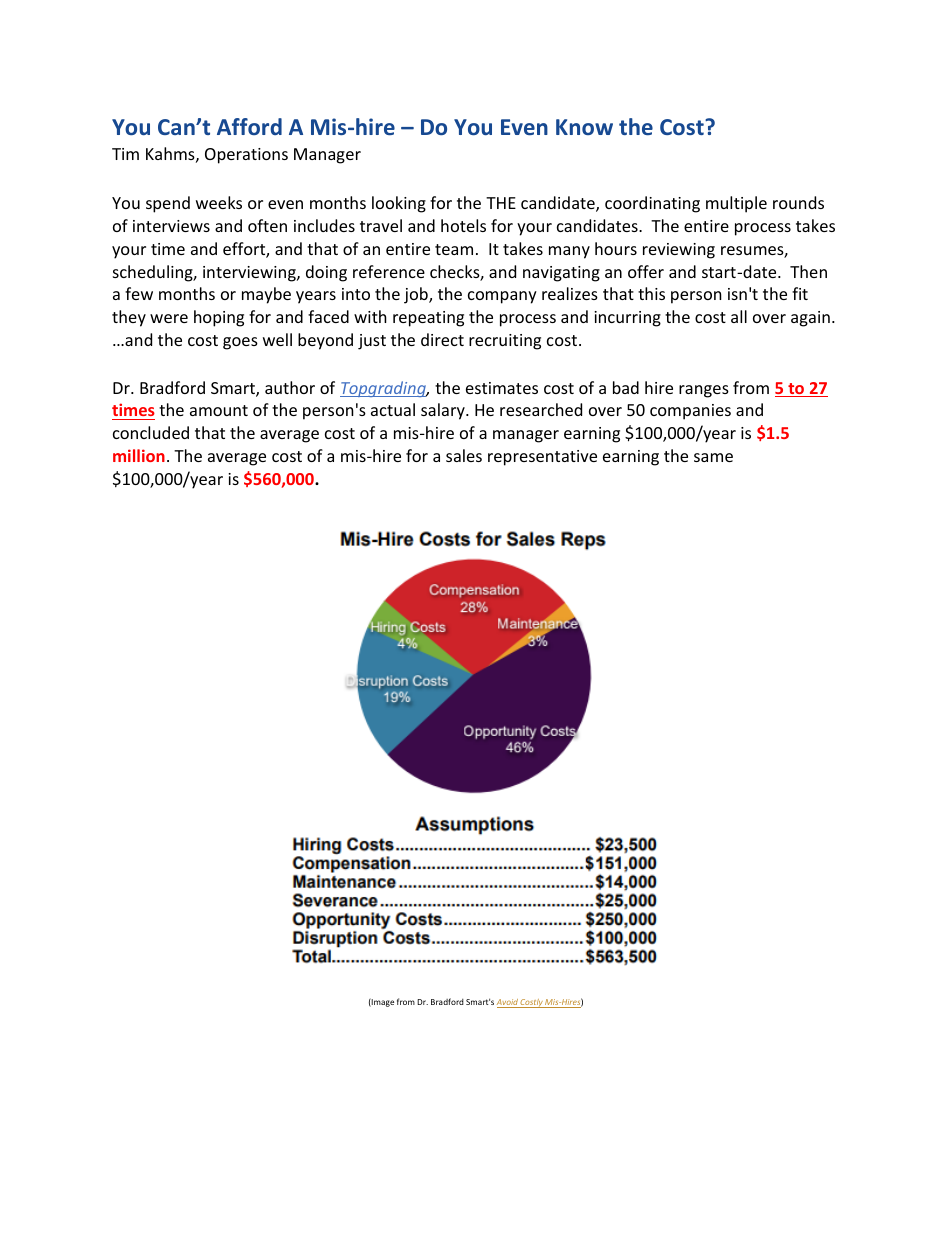 Image resolution: width=952 pixels, height=1233 pixels. I want to click on multiple, so click(736, 204).
